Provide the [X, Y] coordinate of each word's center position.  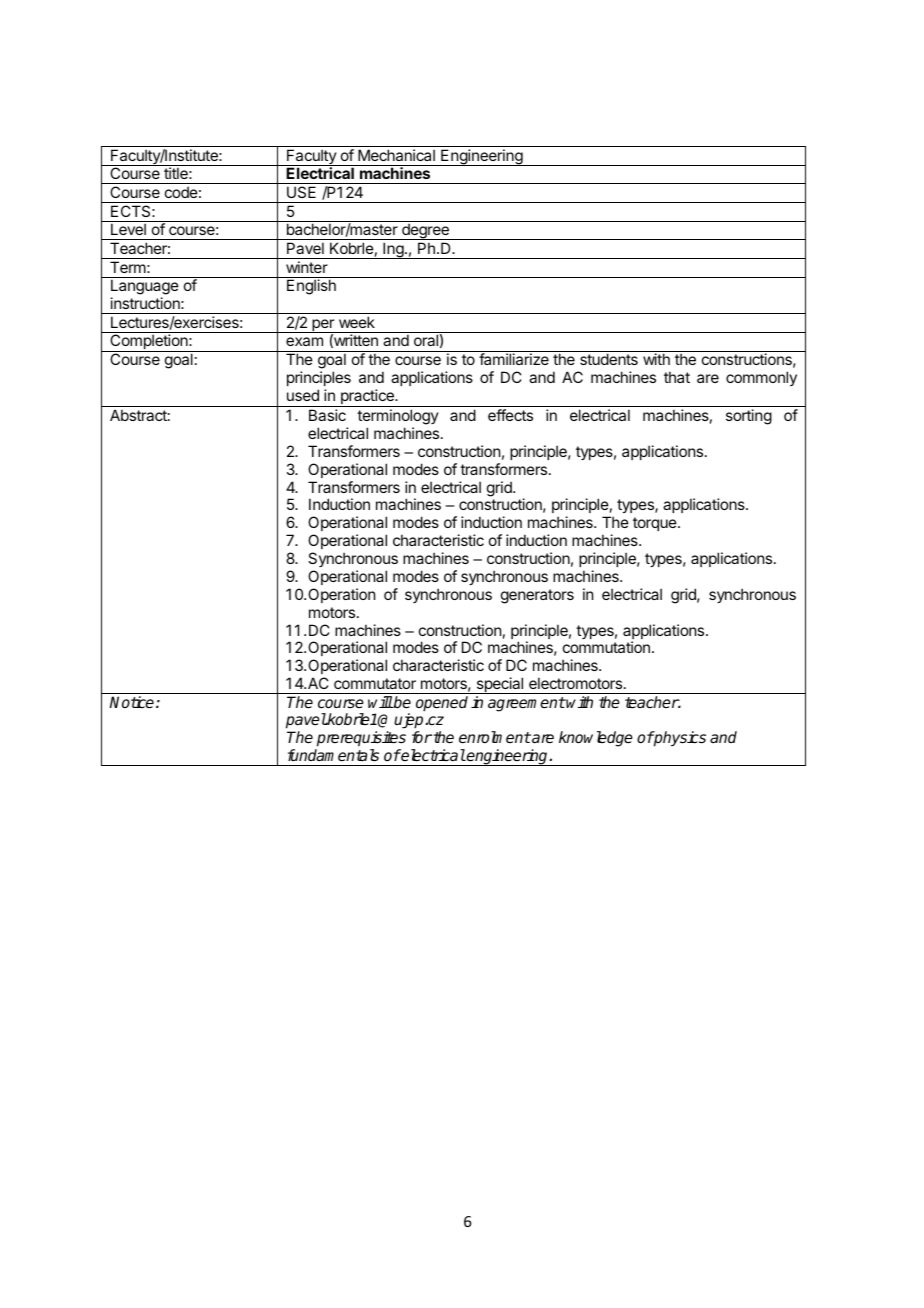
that [677, 377]
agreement [527, 704]
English [311, 287]
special [500, 685]
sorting [749, 417]
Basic [327, 415]
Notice [133, 702]
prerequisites [361, 739]
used [303, 395]
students [609, 359]
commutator [375, 683]
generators [537, 596]
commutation [606, 647]
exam [304, 341]
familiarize [514, 359]
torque [656, 524]
